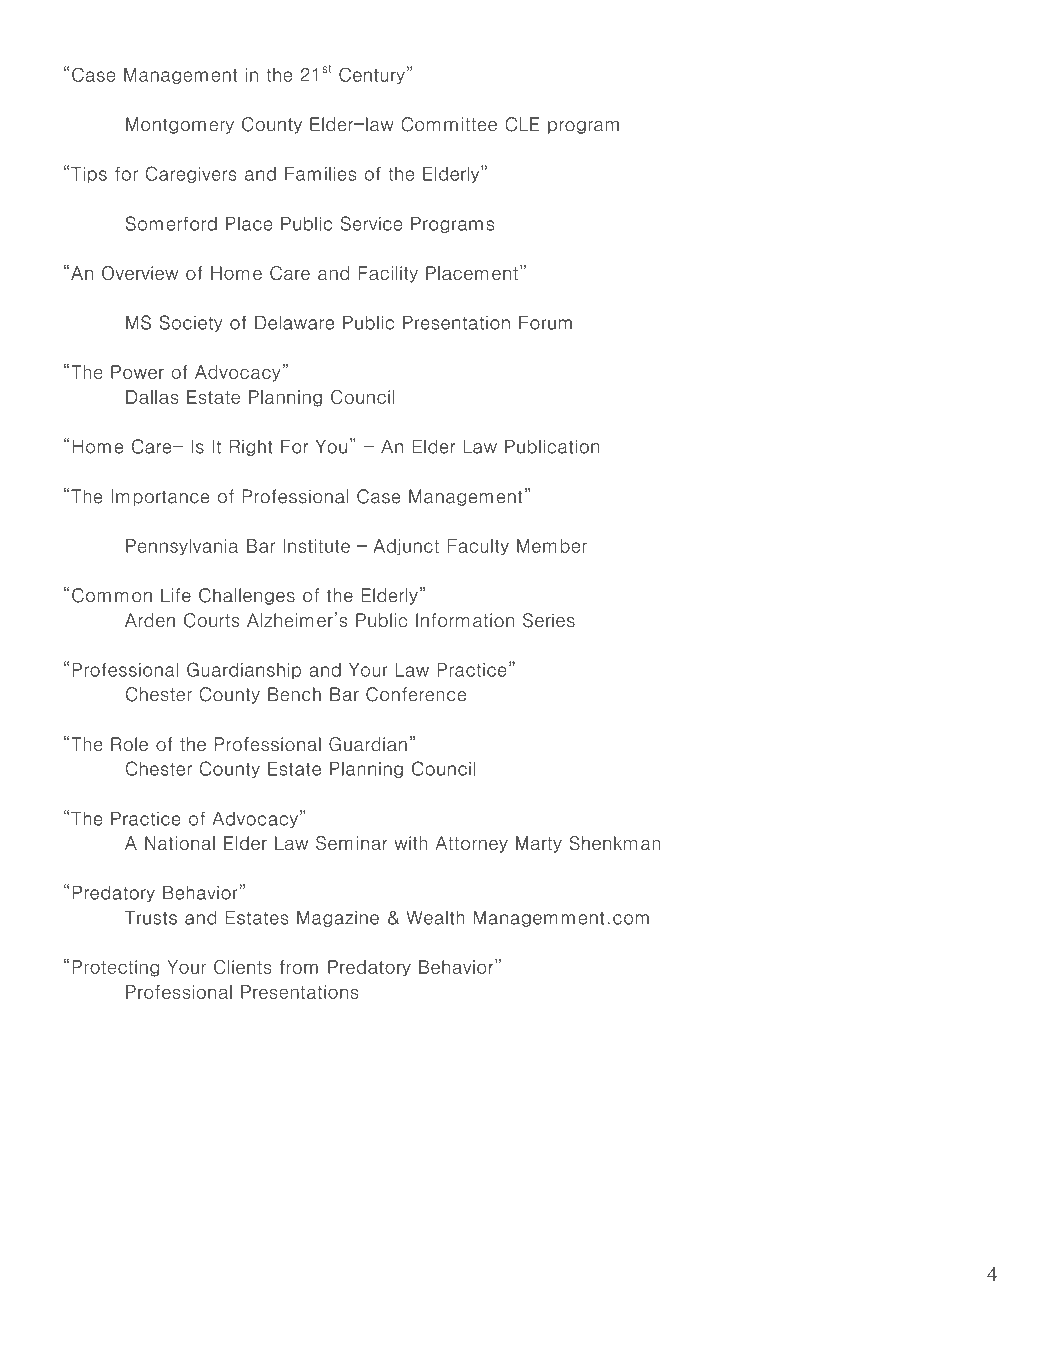 This document has width=1060, height=1372. I want to click on Trusts, so click(151, 917).
